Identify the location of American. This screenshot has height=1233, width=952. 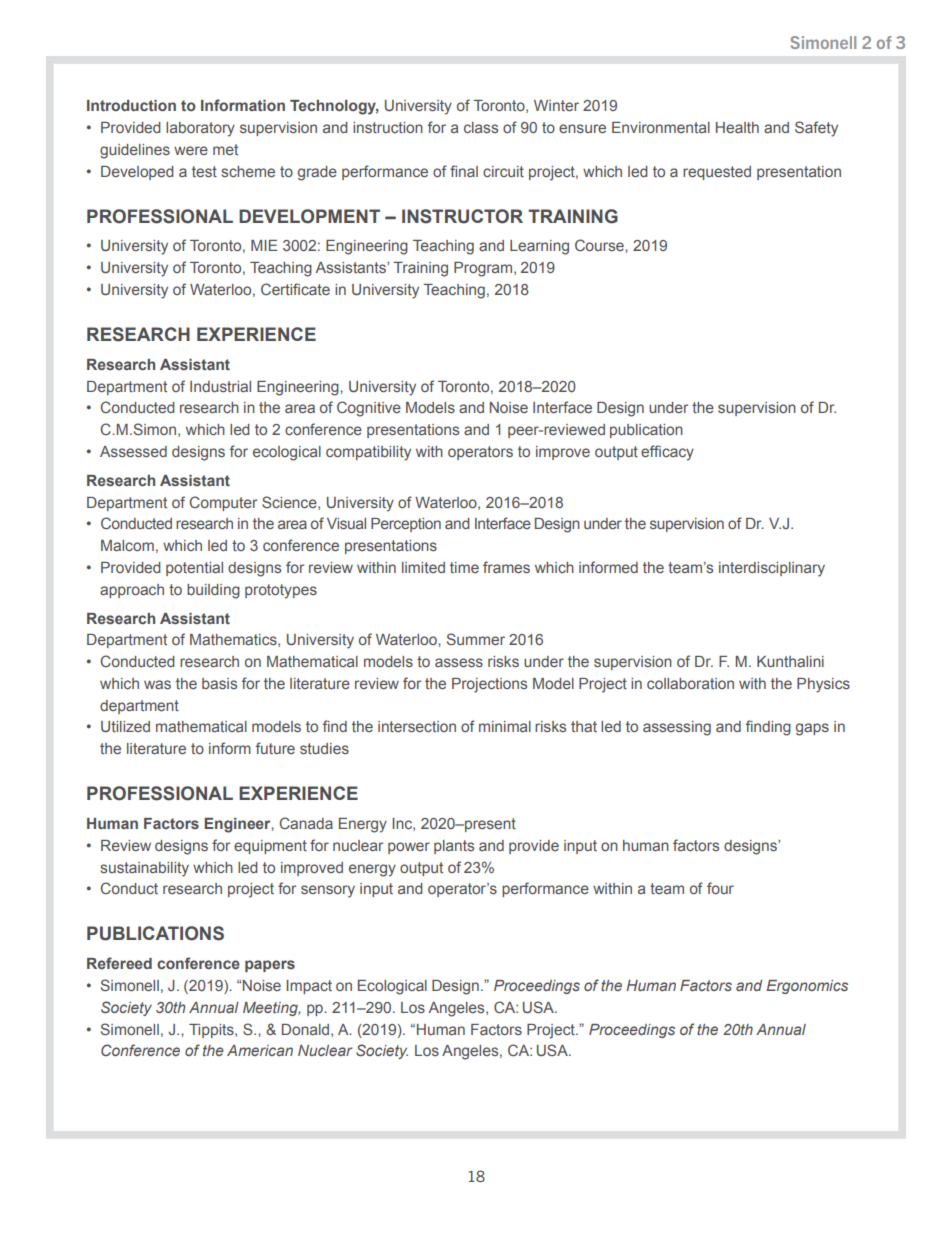
(260, 1050).
